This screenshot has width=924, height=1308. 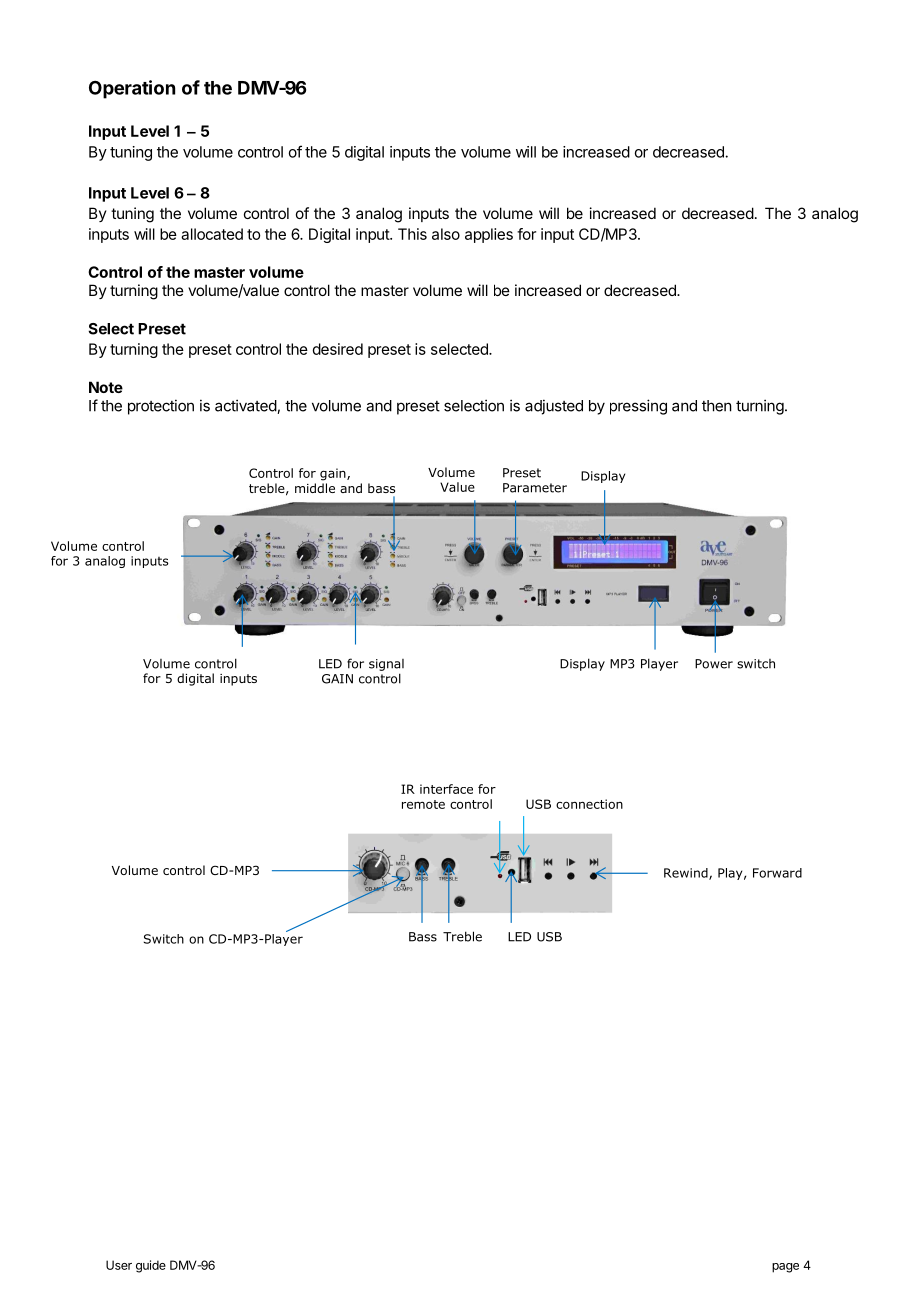 I want to click on signal, so click(x=386, y=665).
